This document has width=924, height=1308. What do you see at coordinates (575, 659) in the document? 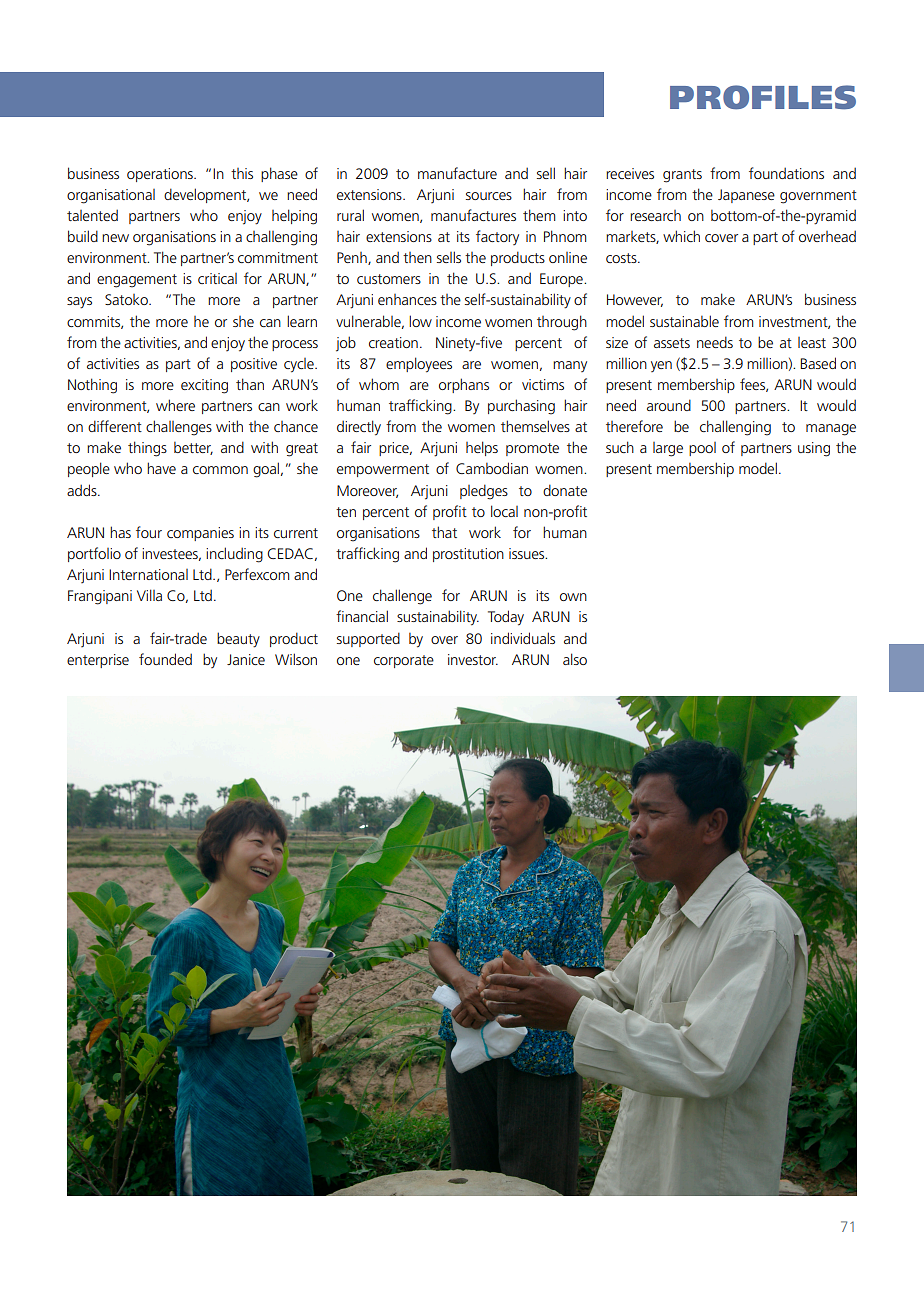
I see `also` at bounding box center [575, 659].
